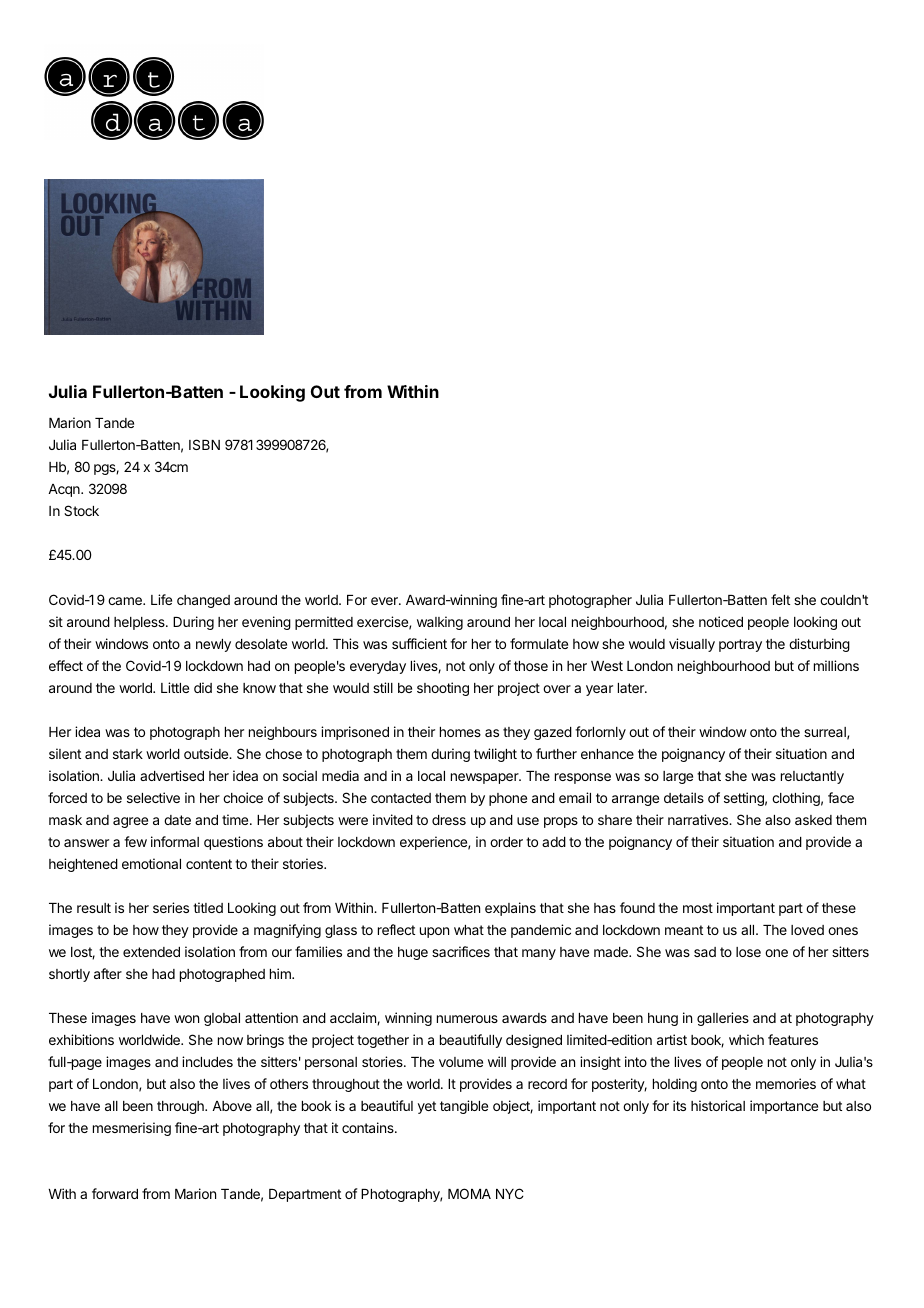 The image size is (924, 1308). I want to click on forward, so click(115, 1193).
